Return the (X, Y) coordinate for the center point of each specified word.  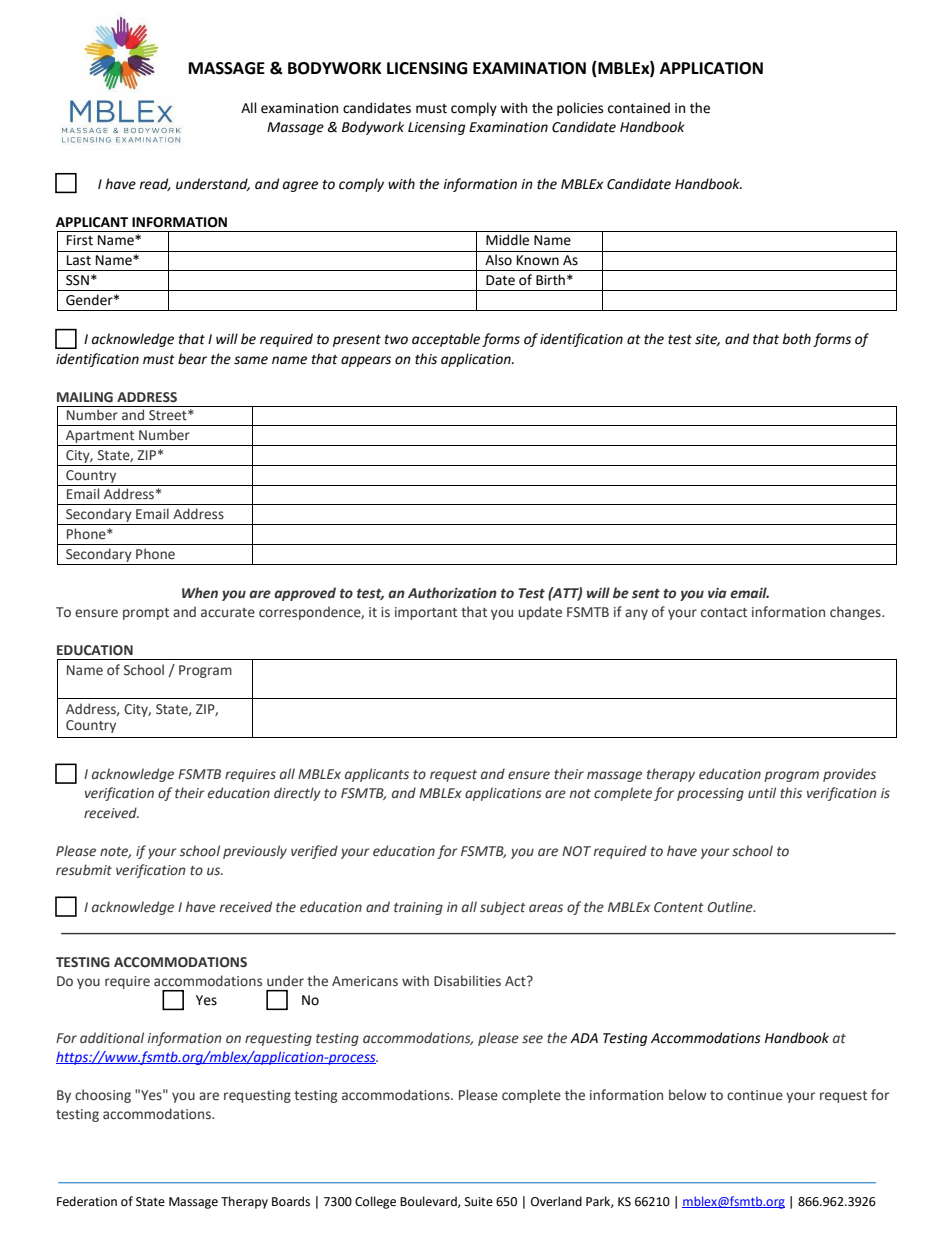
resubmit (84, 870)
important (426, 613)
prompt (146, 614)
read (155, 184)
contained (639, 108)
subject (503, 908)
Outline (731, 907)
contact (724, 612)
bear (192, 359)
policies (580, 109)
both (796, 339)
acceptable (446, 340)
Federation (87, 1201)
